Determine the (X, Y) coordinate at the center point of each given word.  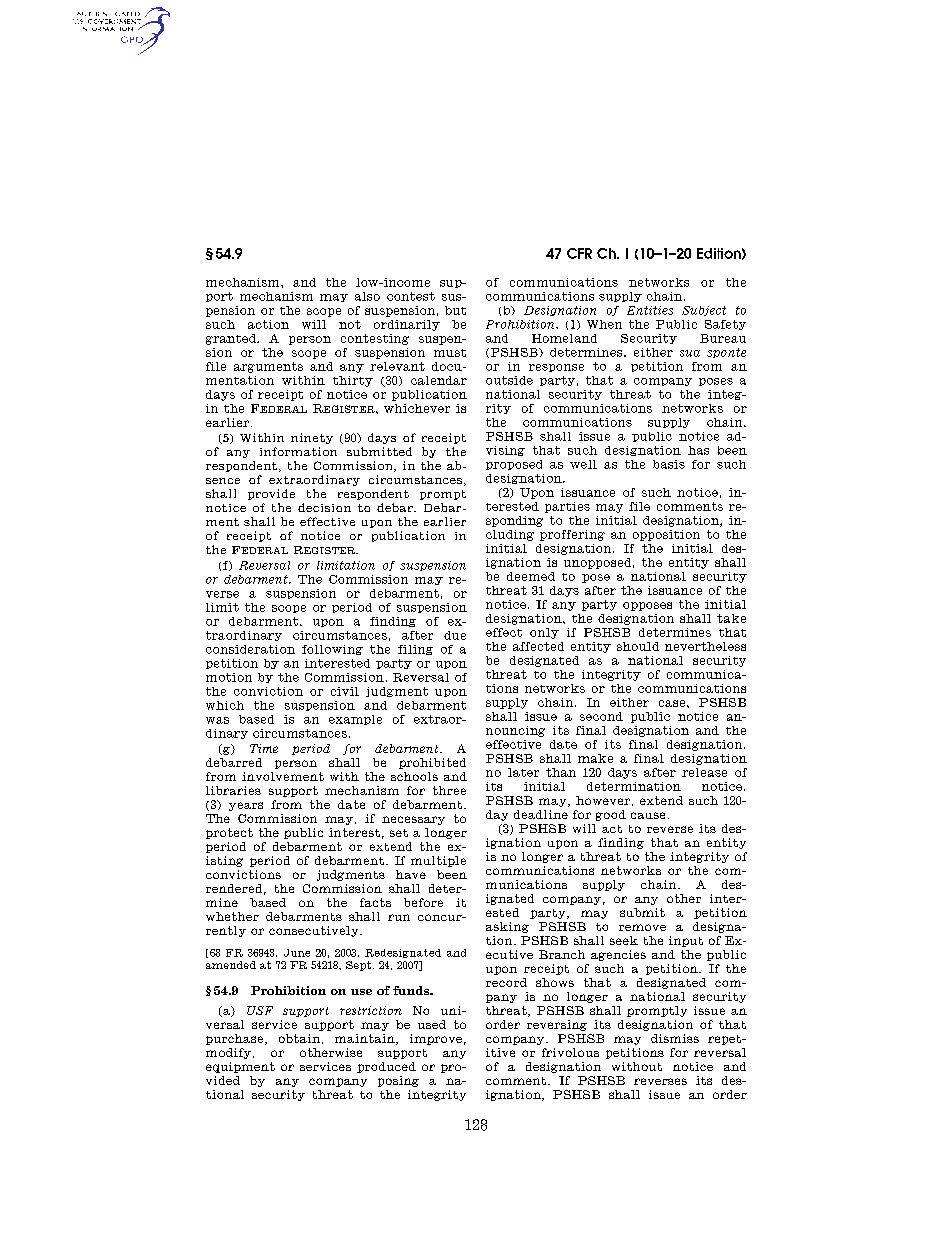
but (455, 310)
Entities (650, 310)
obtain (299, 1038)
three (449, 790)
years (246, 806)
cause (648, 815)
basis (669, 464)
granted (232, 339)
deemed (531, 576)
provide (271, 494)
